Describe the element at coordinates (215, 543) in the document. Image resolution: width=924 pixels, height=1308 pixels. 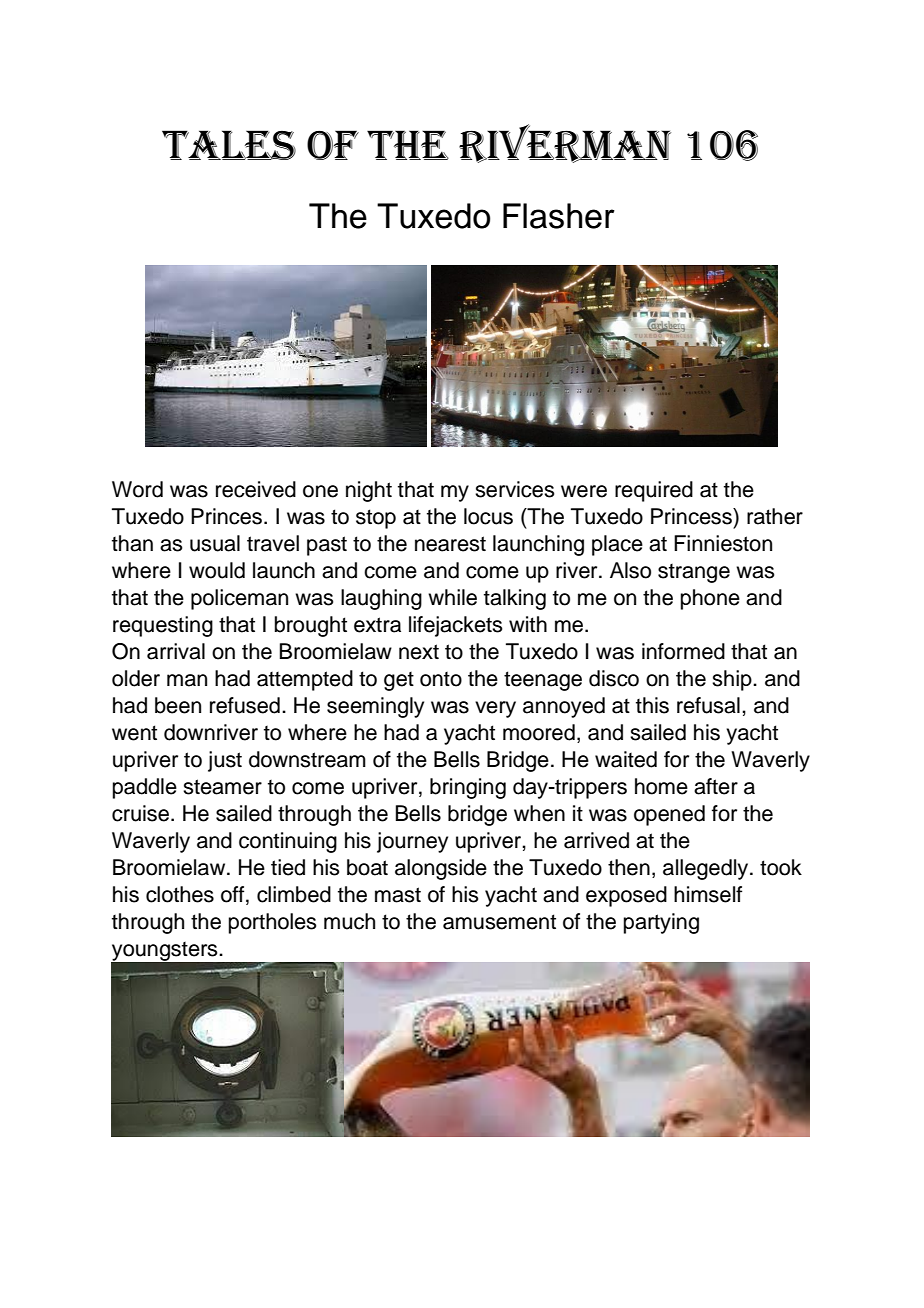
I see `usual` at that location.
